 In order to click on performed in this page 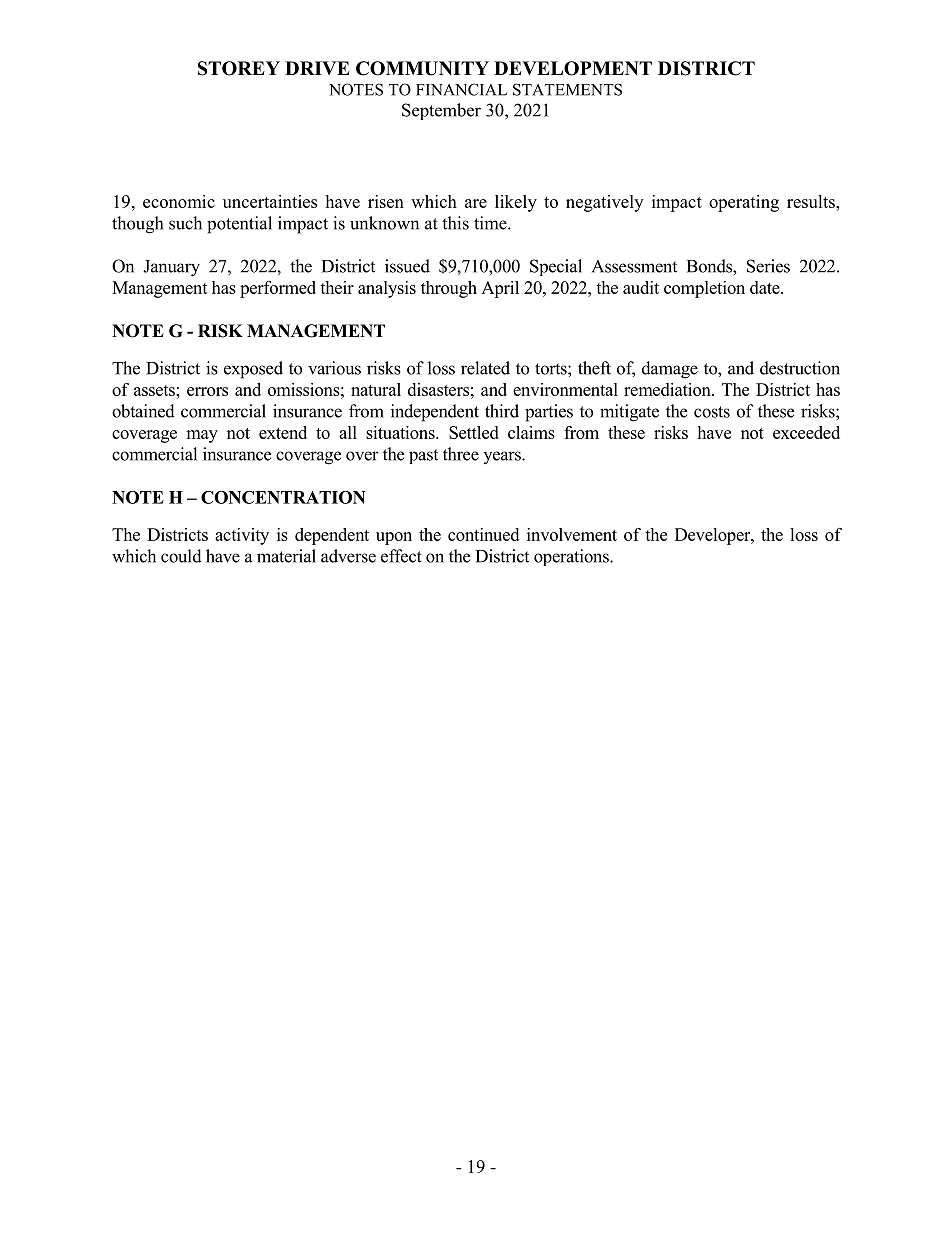, I will do `click(278, 289)`.
